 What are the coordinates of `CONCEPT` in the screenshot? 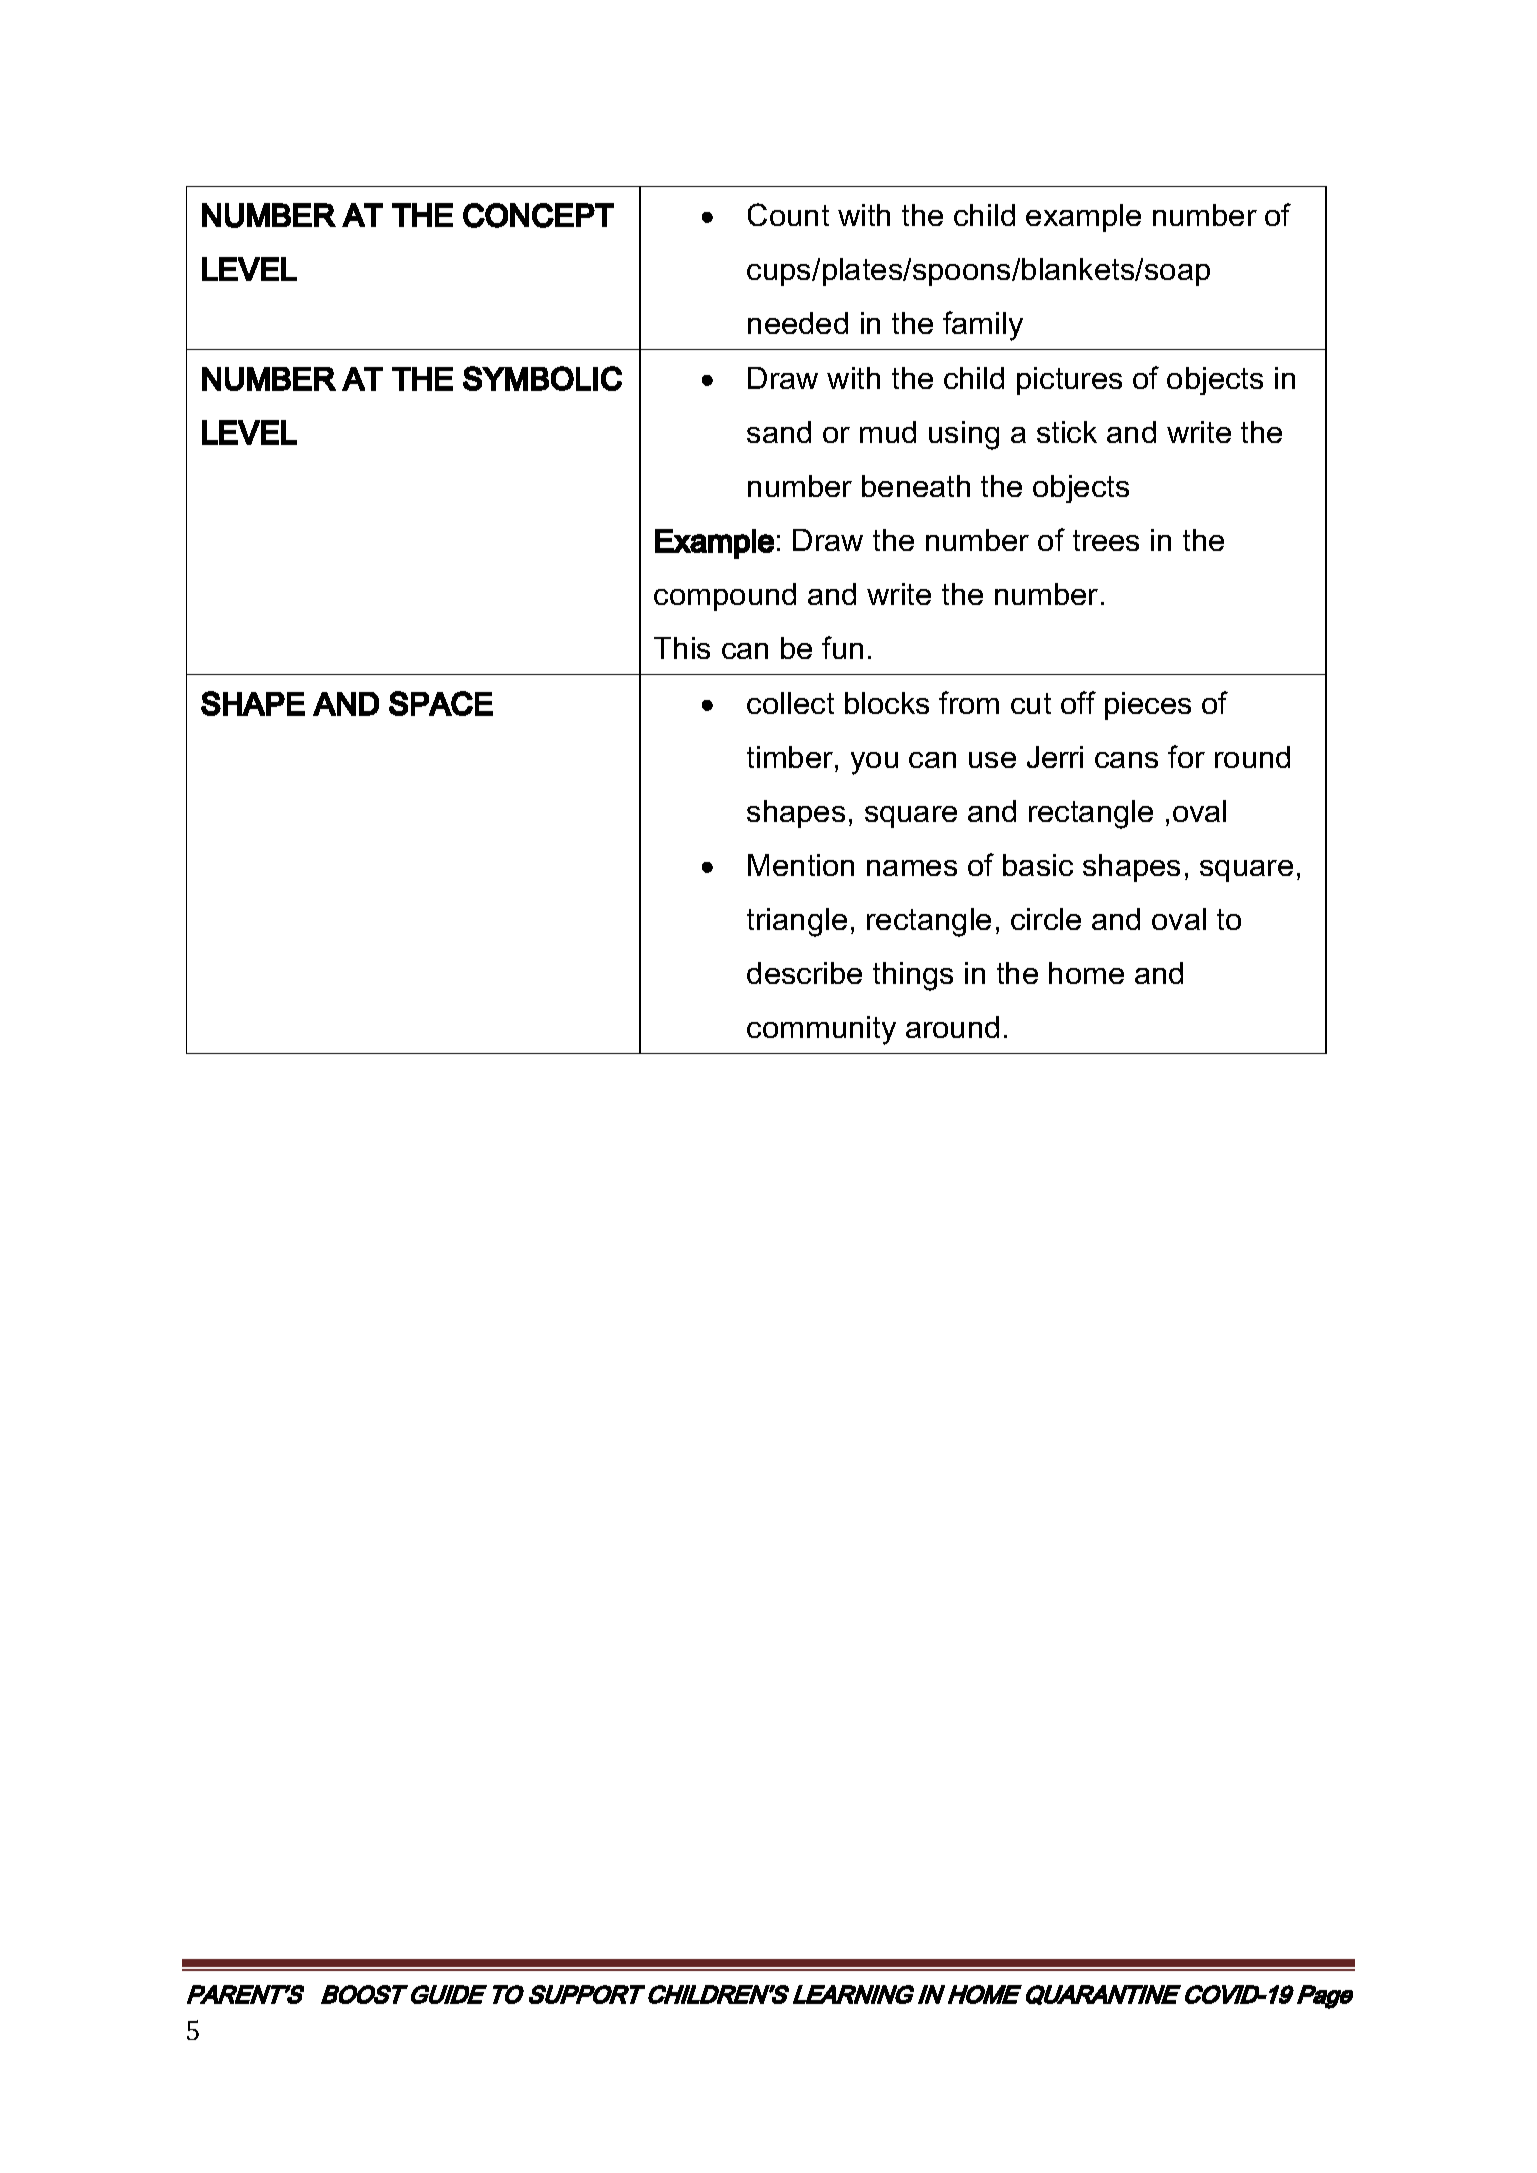 It's located at (538, 215).
